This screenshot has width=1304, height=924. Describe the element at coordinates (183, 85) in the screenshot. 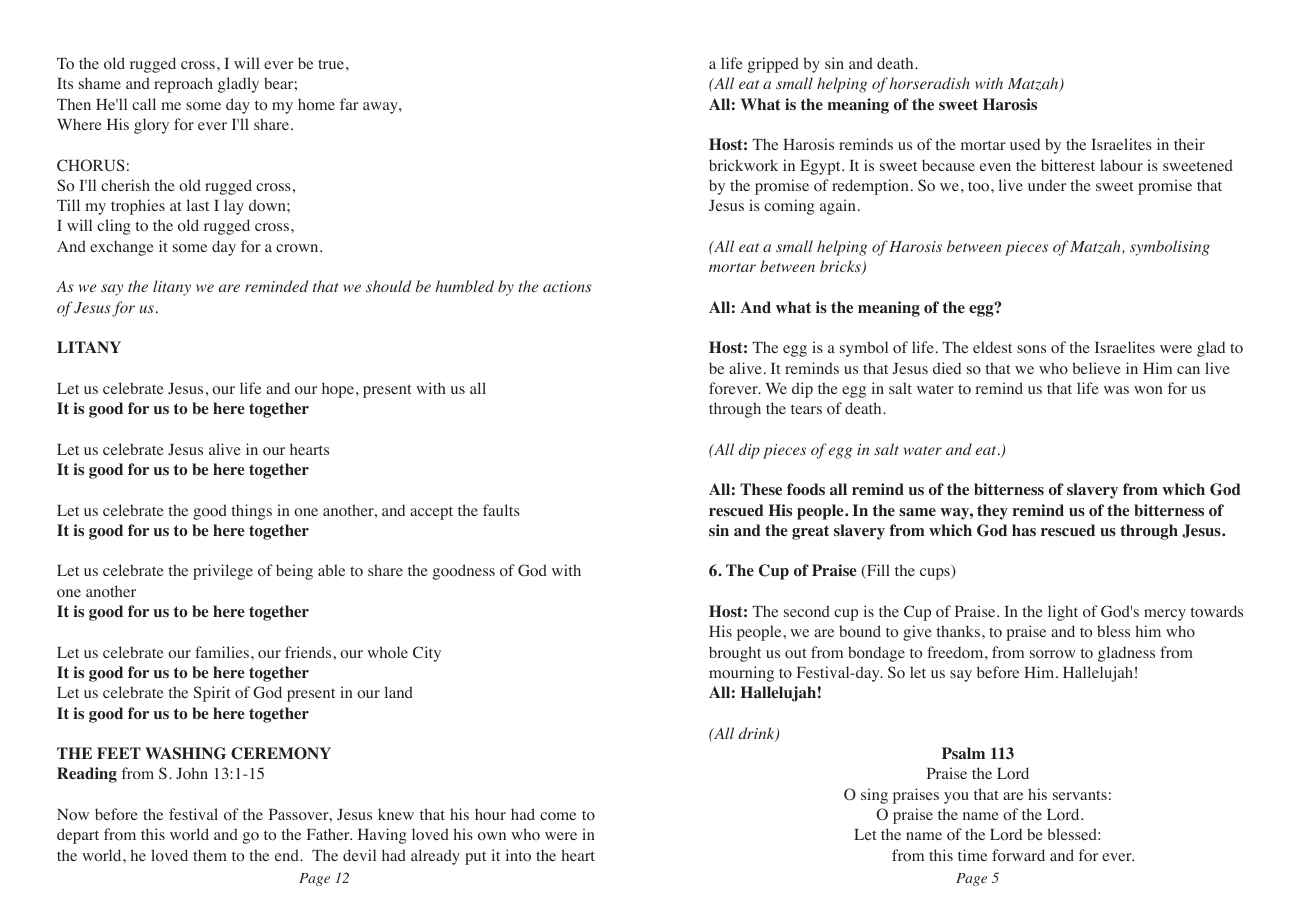

I see `reproach` at that location.
